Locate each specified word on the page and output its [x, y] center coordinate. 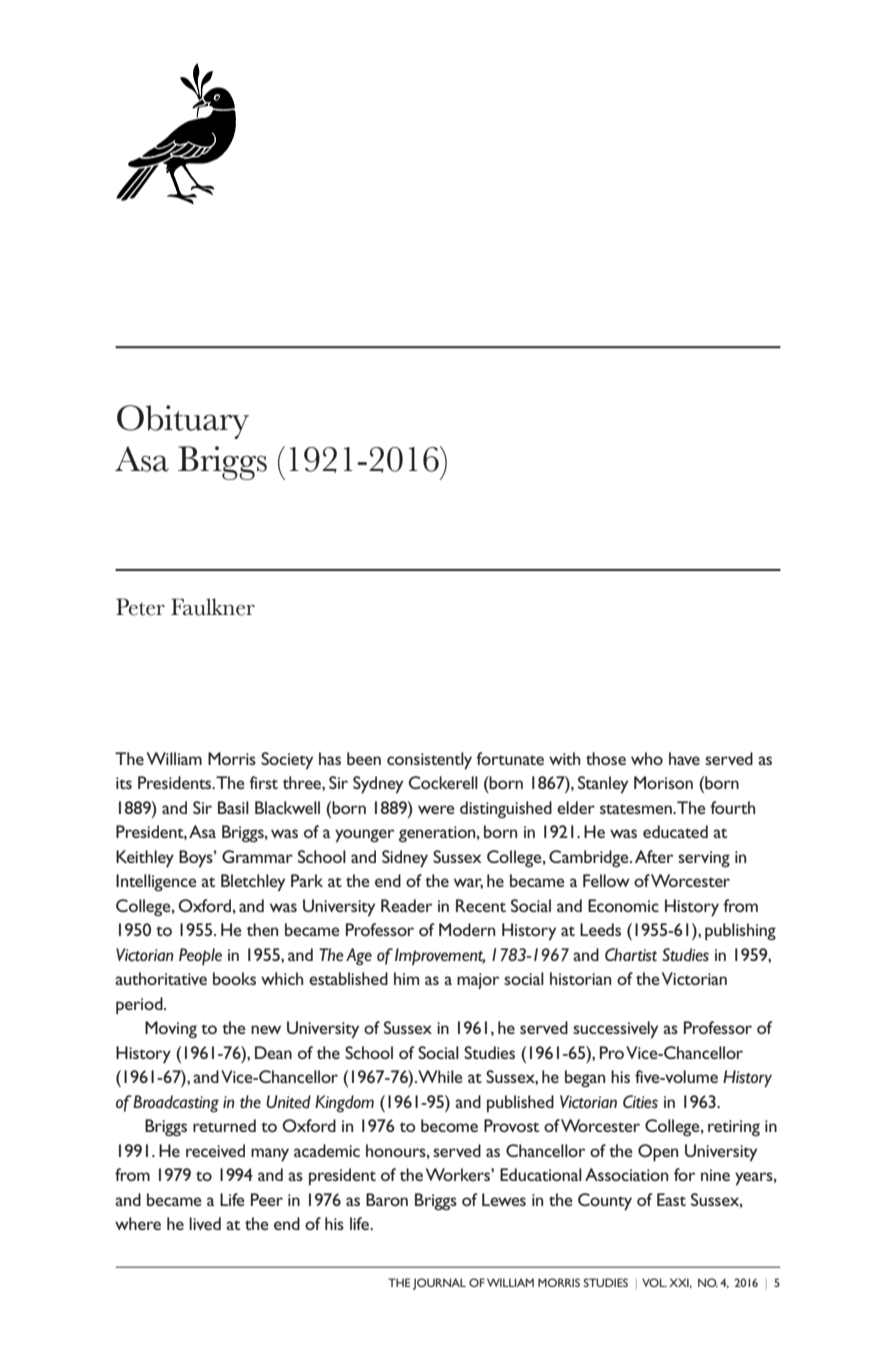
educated [675, 831]
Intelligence [156, 883]
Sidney [405, 859]
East [671, 1199]
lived [205, 1223]
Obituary [183, 422]
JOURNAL [439, 1284]
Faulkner [213, 607]
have [684, 758]
